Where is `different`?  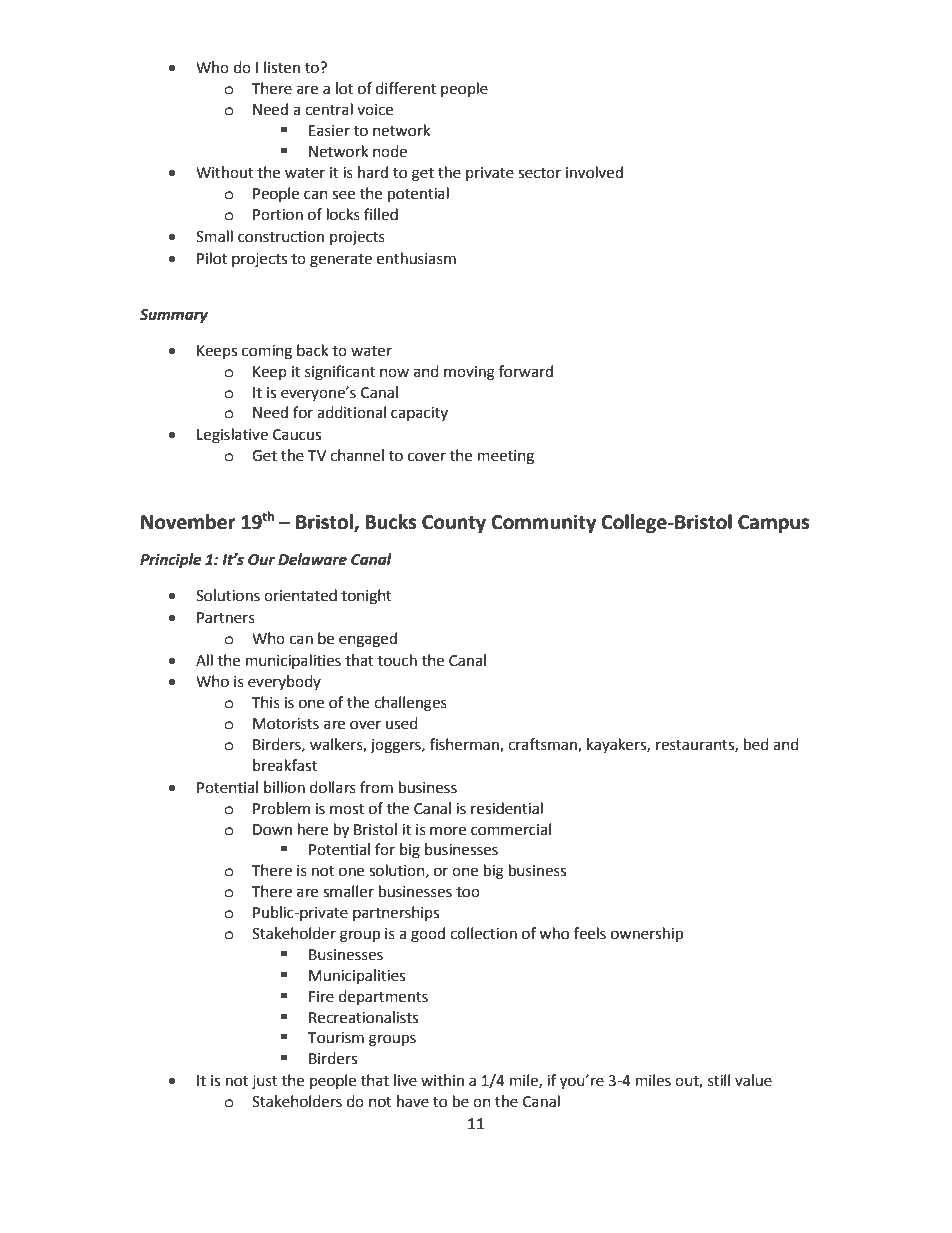
different is located at coordinates (406, 88).
